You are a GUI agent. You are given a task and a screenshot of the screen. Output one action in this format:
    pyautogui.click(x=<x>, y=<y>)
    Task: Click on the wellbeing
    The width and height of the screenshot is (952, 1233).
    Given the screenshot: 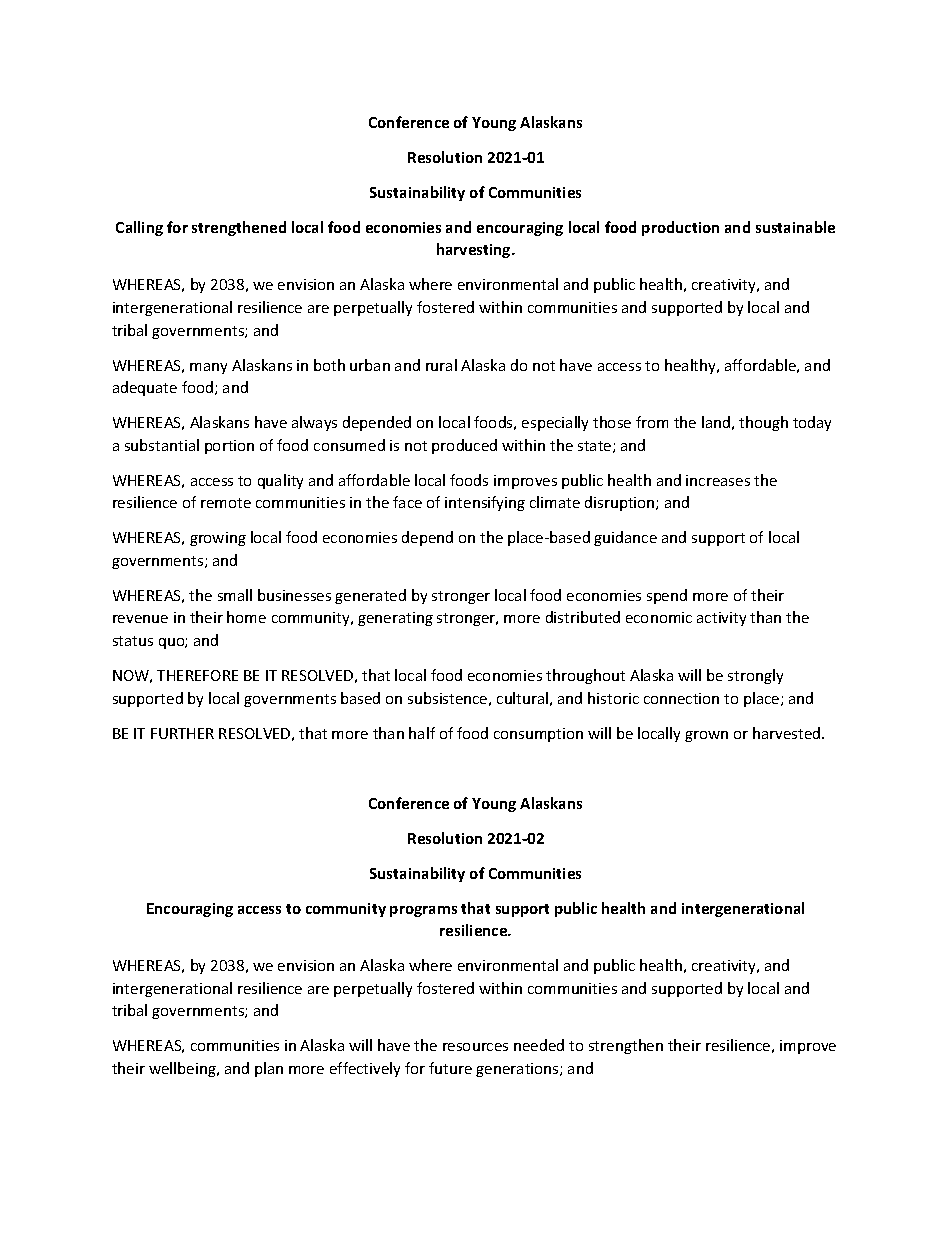 What is the action you would take?
    pyautogui.click(x=183, y=1069)
